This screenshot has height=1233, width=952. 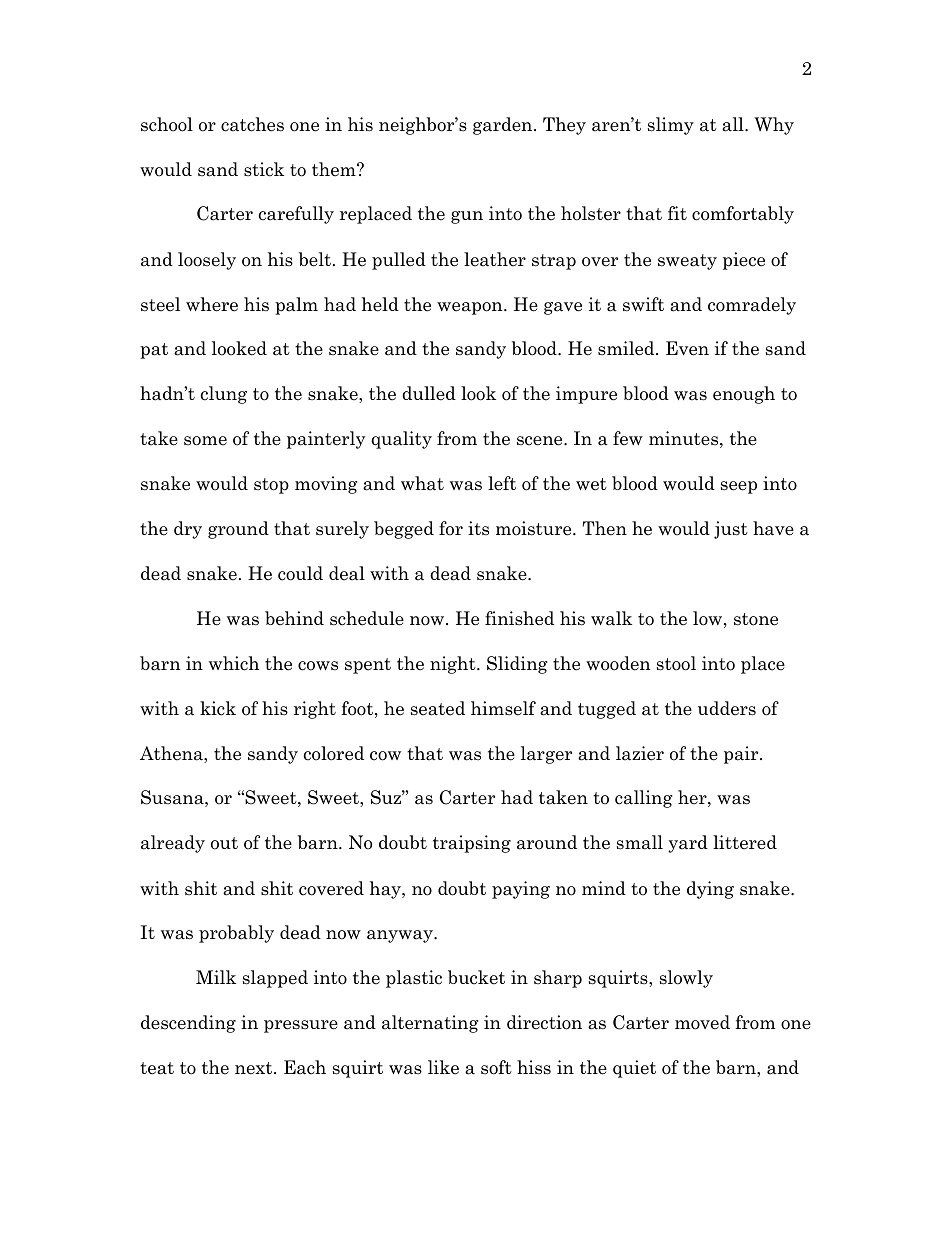 I want to click on stick, so click(x=264, y=169).
